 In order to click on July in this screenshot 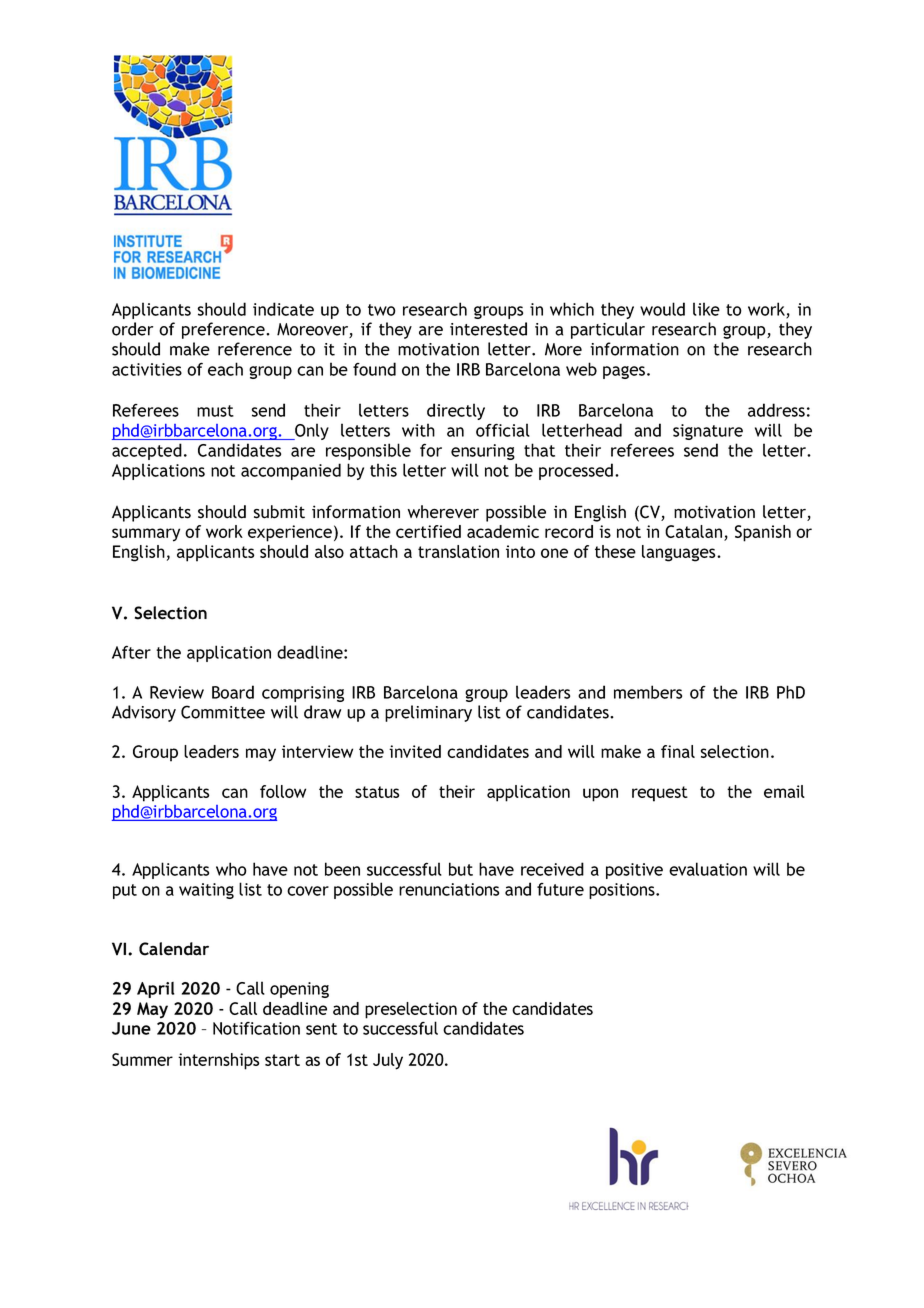, I will do `click(388, 1061)`.
